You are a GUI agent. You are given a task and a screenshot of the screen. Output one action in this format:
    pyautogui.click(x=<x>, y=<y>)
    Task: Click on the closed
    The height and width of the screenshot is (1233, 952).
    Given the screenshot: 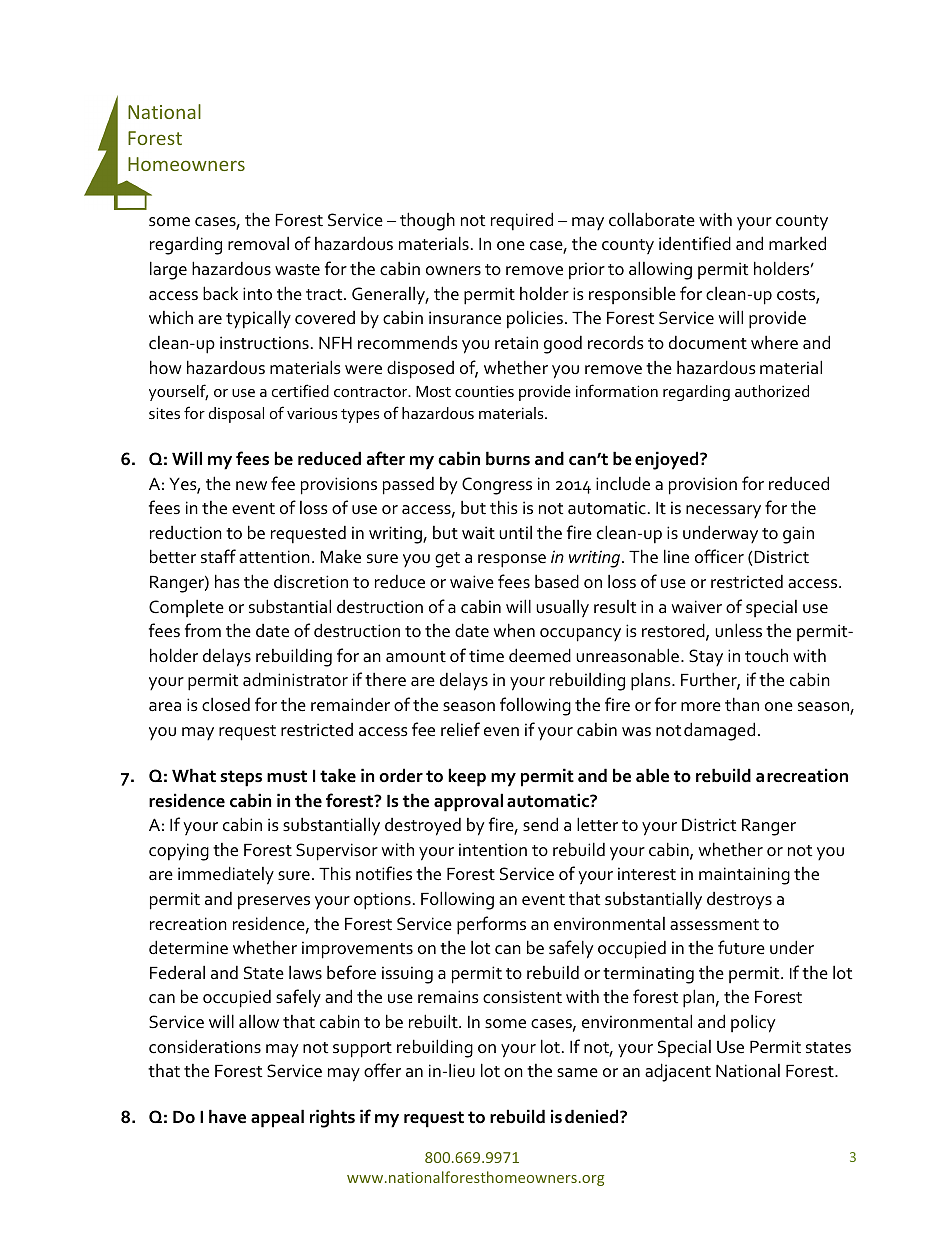 What is the action you would take?
    pyautogui.click(x=226, y=704)
